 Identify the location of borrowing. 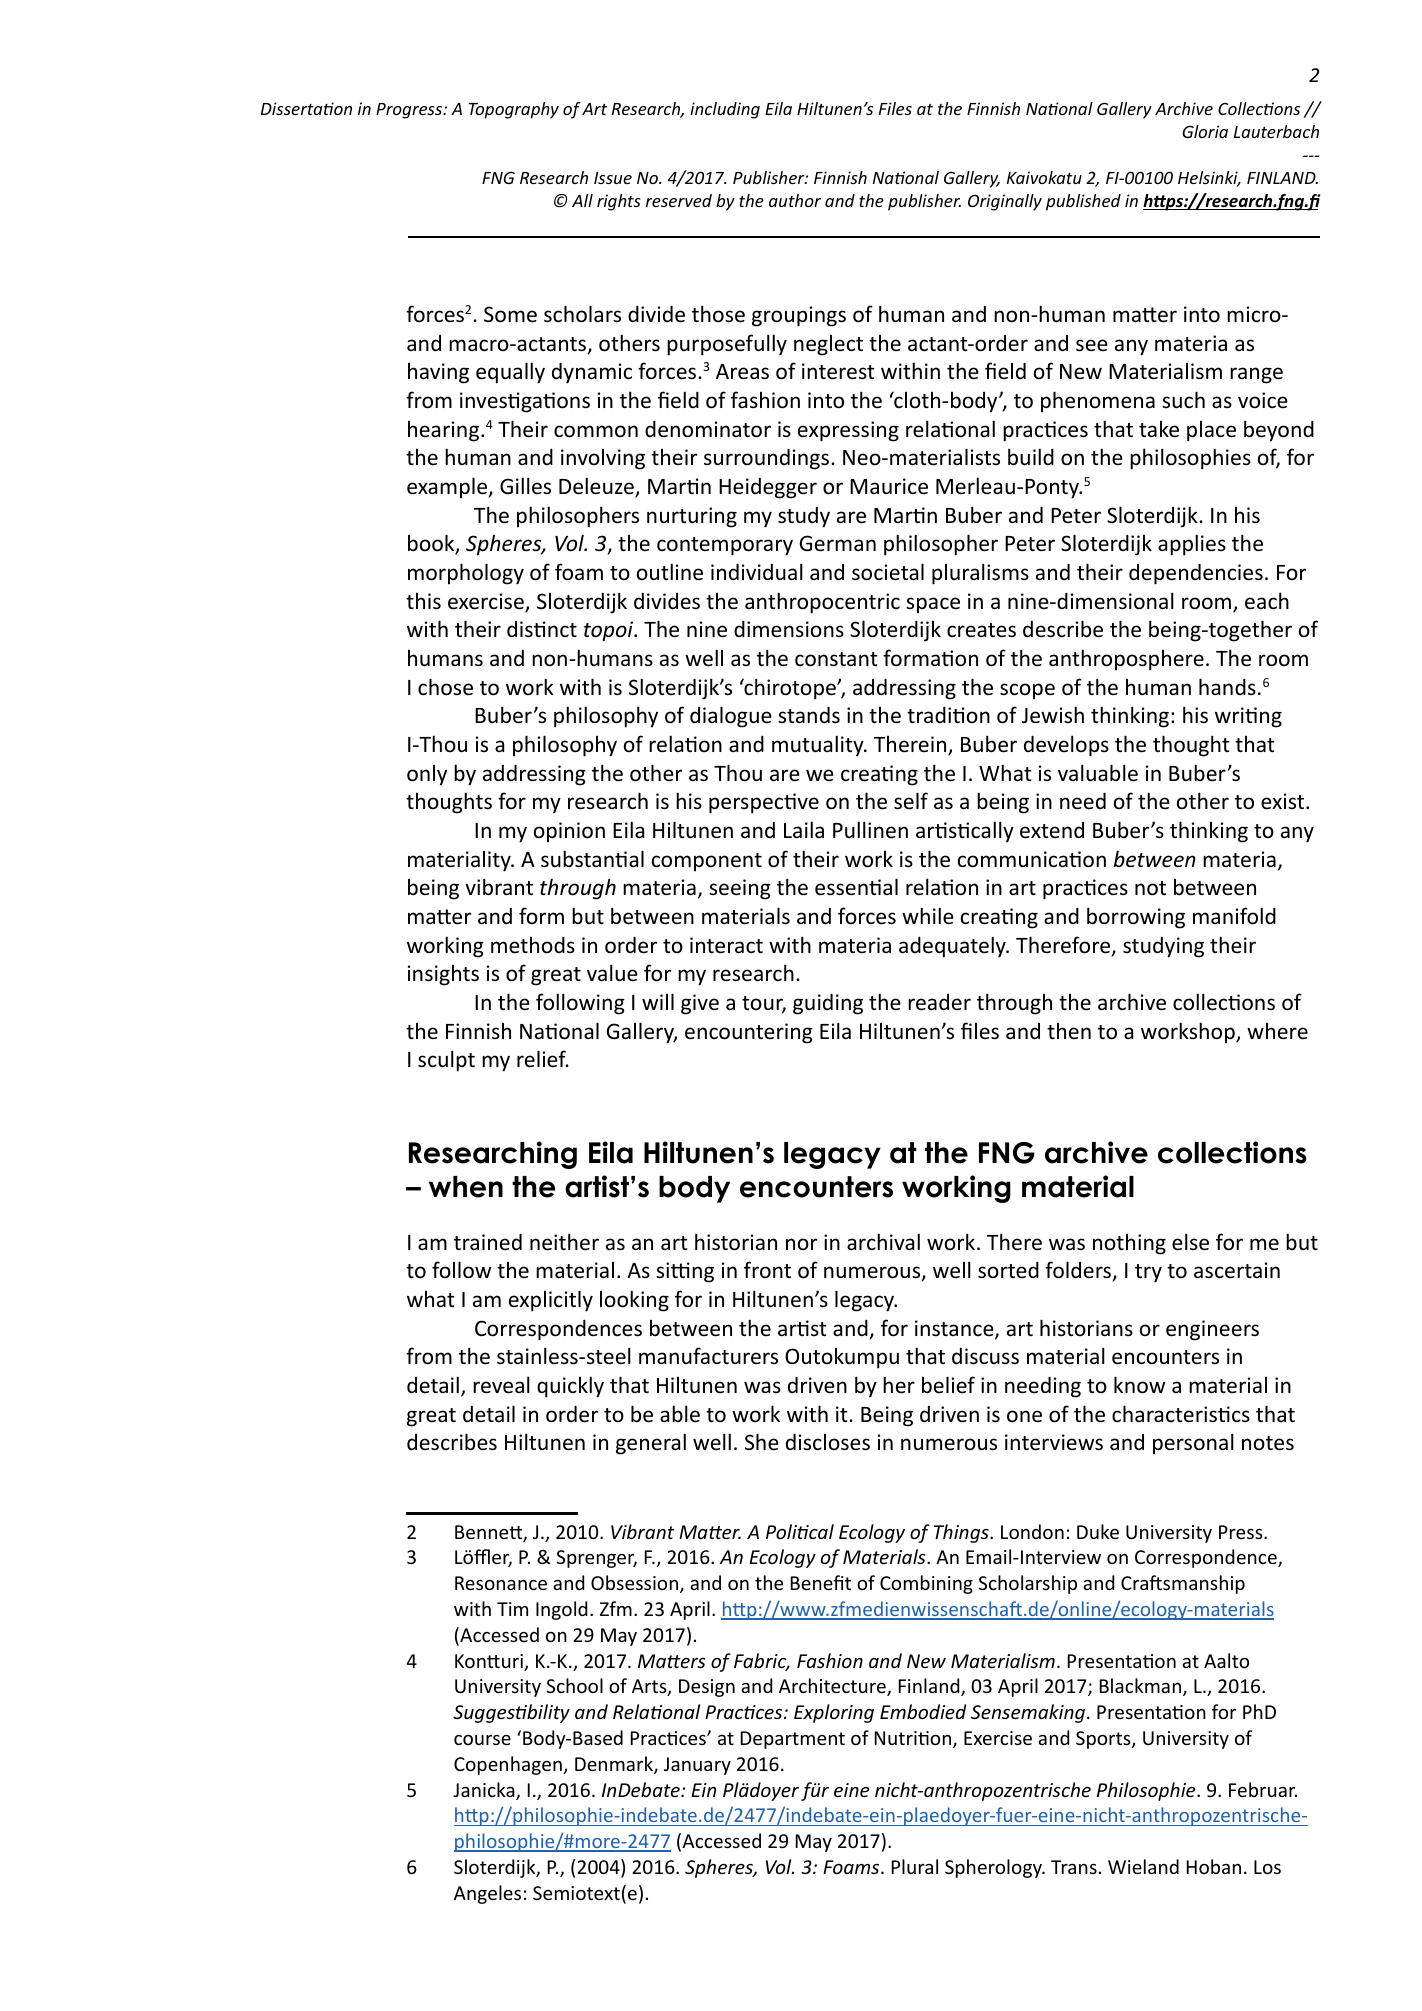
(1136, 918).
